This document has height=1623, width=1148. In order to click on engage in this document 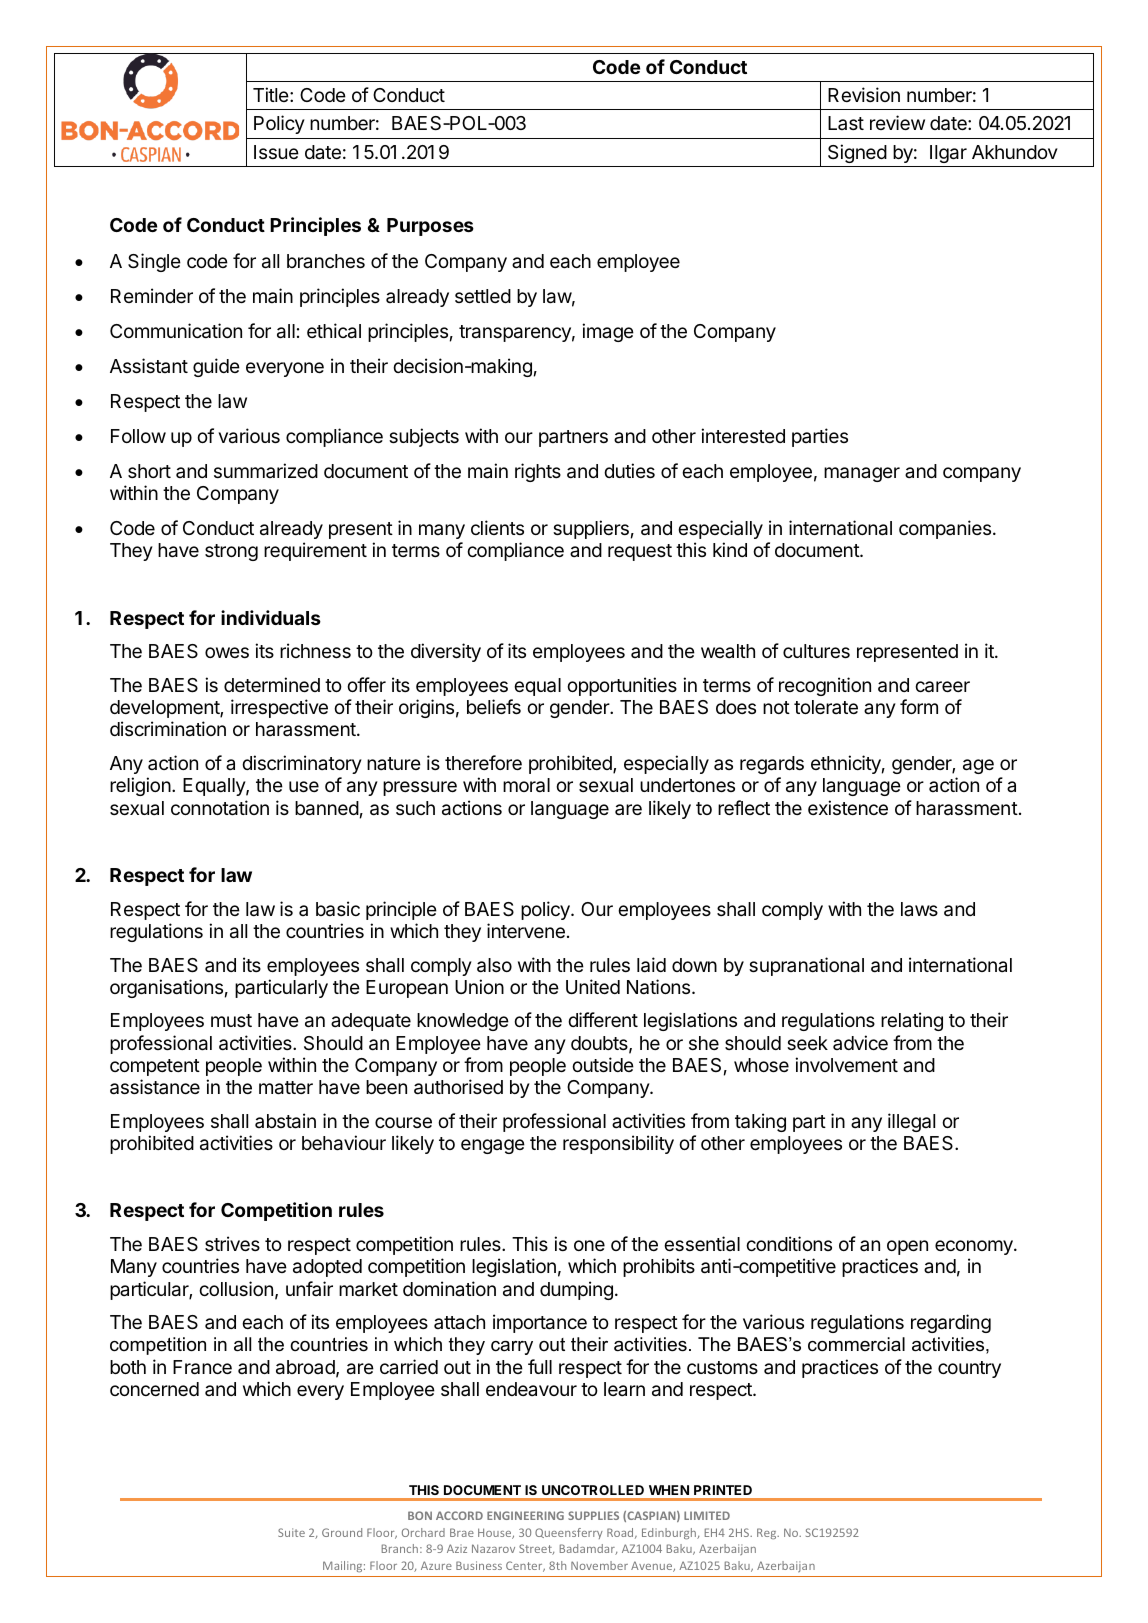, I will do `click(493, 1146)`.
